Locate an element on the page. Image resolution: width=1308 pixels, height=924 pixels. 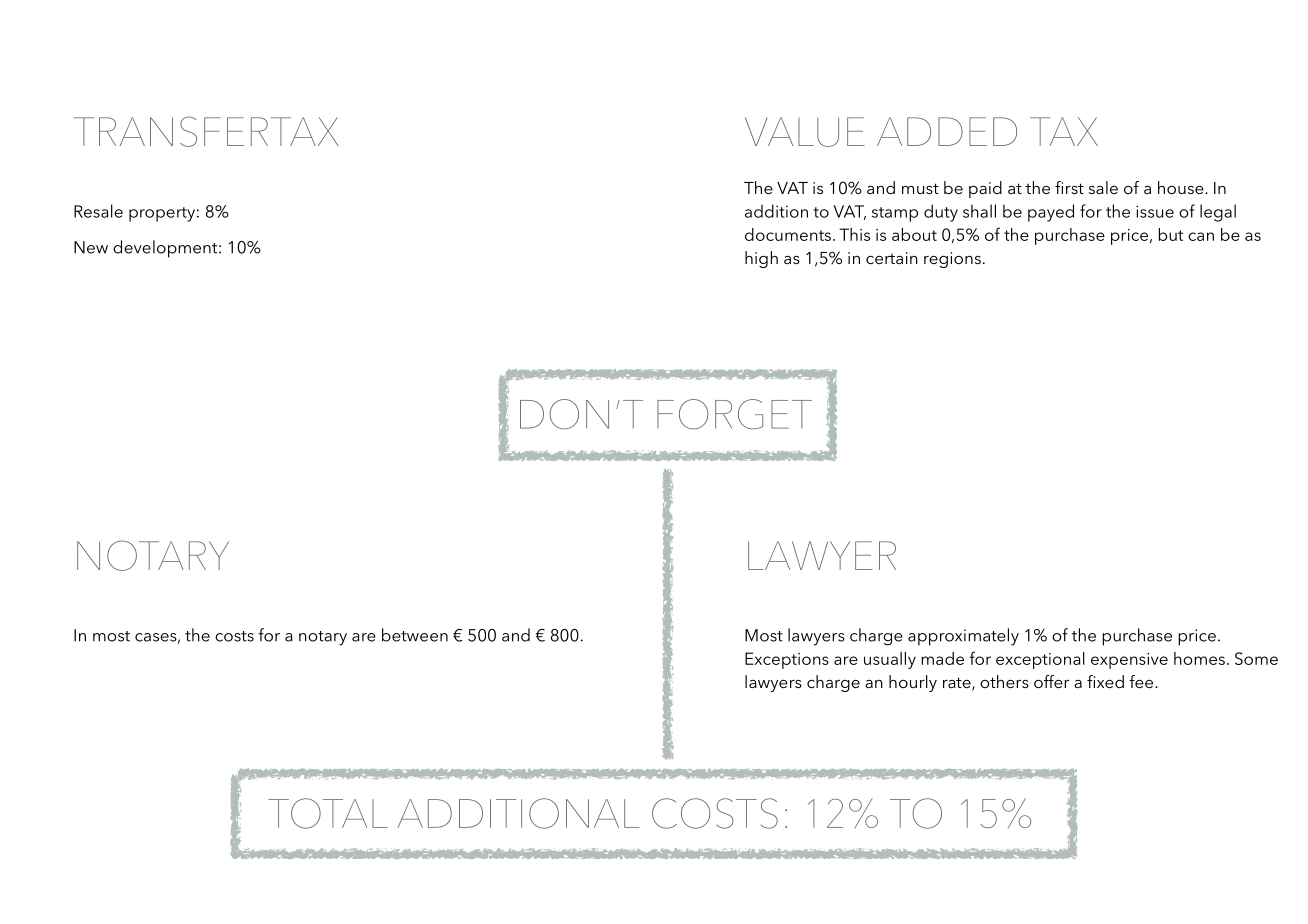
regions is located at coordinates (952, 260).
